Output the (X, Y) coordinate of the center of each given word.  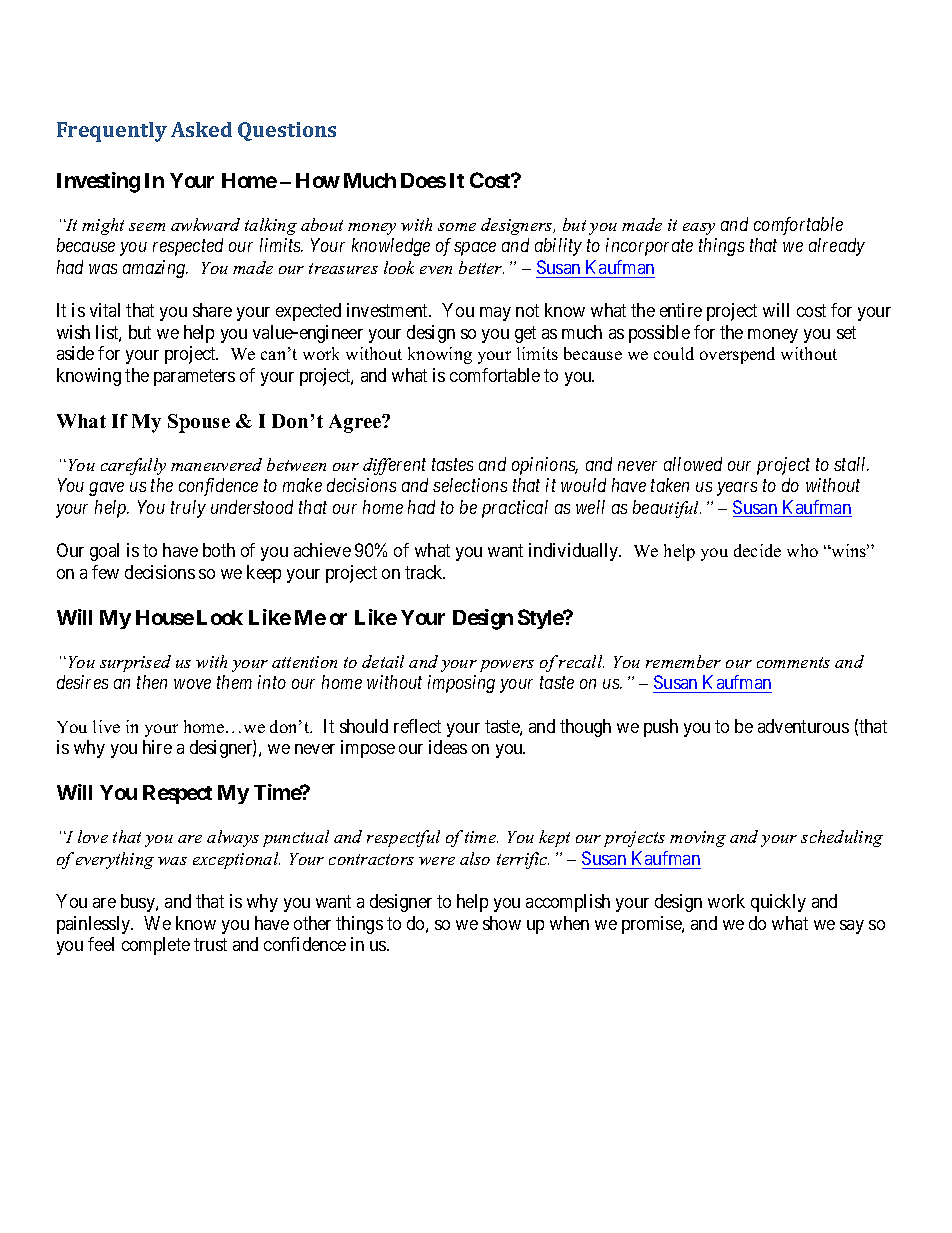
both (219, 550)
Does (423, 180)
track (425, 572)
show (502, 923)
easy (699, 229)
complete (156, 946)
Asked (201, 129)
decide (757, 550)
